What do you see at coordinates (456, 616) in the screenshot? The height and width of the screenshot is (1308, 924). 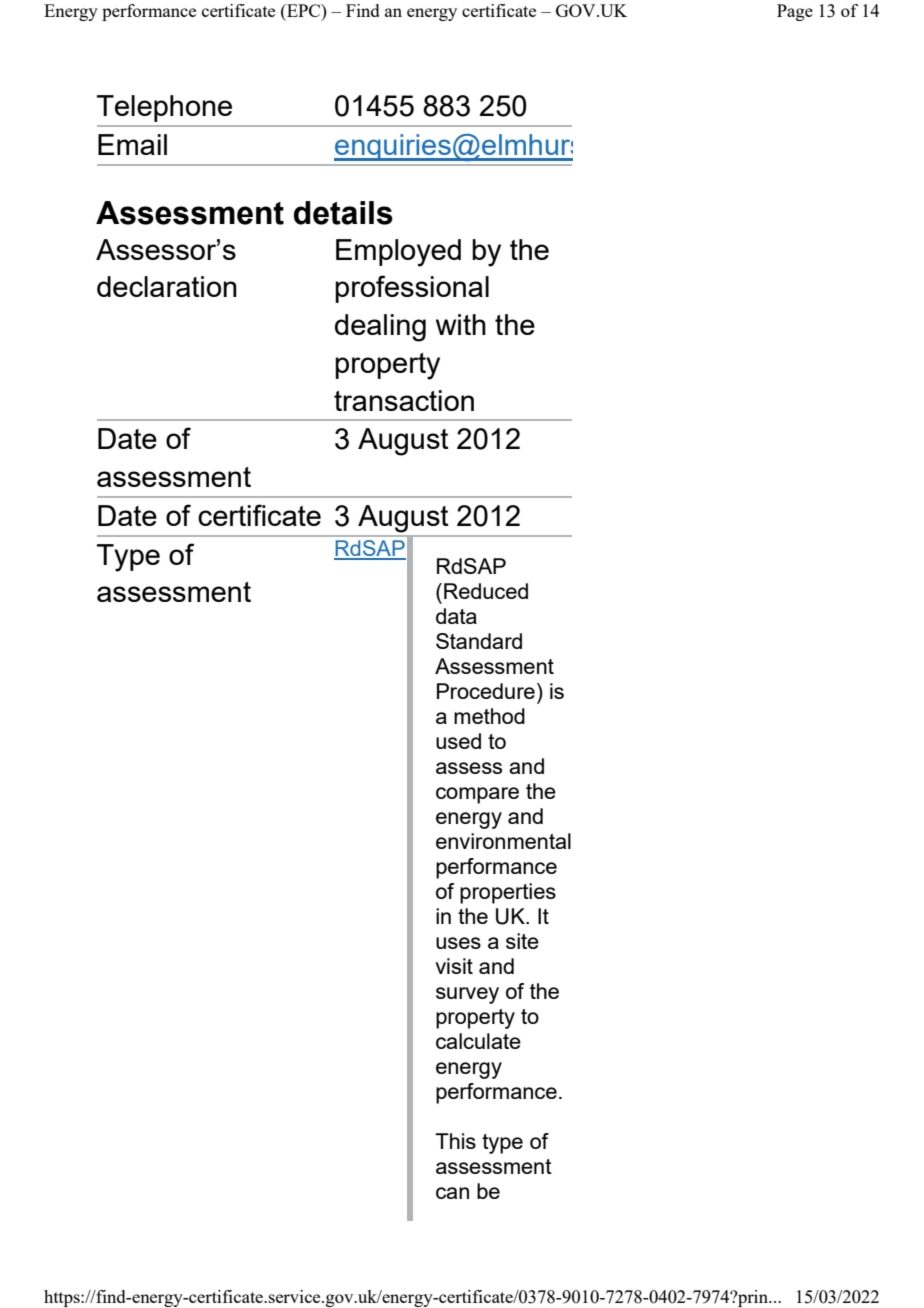 I see `data` at bounding box center [456, 616].
